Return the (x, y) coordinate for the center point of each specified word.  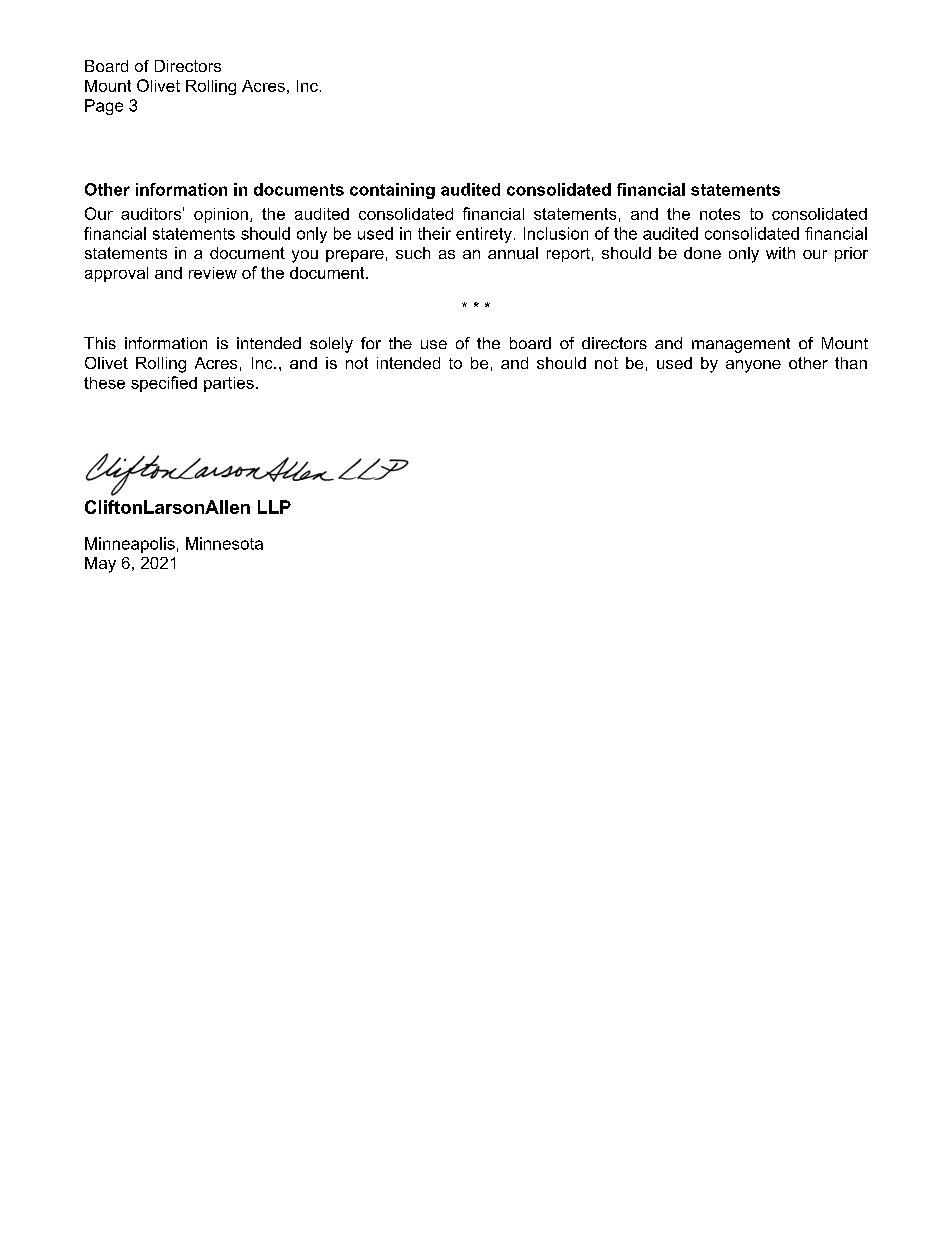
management (741, 345)
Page (104, 107)
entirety (484, 235)
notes (720, 214)
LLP (274, 507)
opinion (221, 215)
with (780, 253)
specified (164, 384)
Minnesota (224, 543)
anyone (753, 366)
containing (392, 191)
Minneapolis (130, 545)
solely (331, 345)
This (100, 343)
